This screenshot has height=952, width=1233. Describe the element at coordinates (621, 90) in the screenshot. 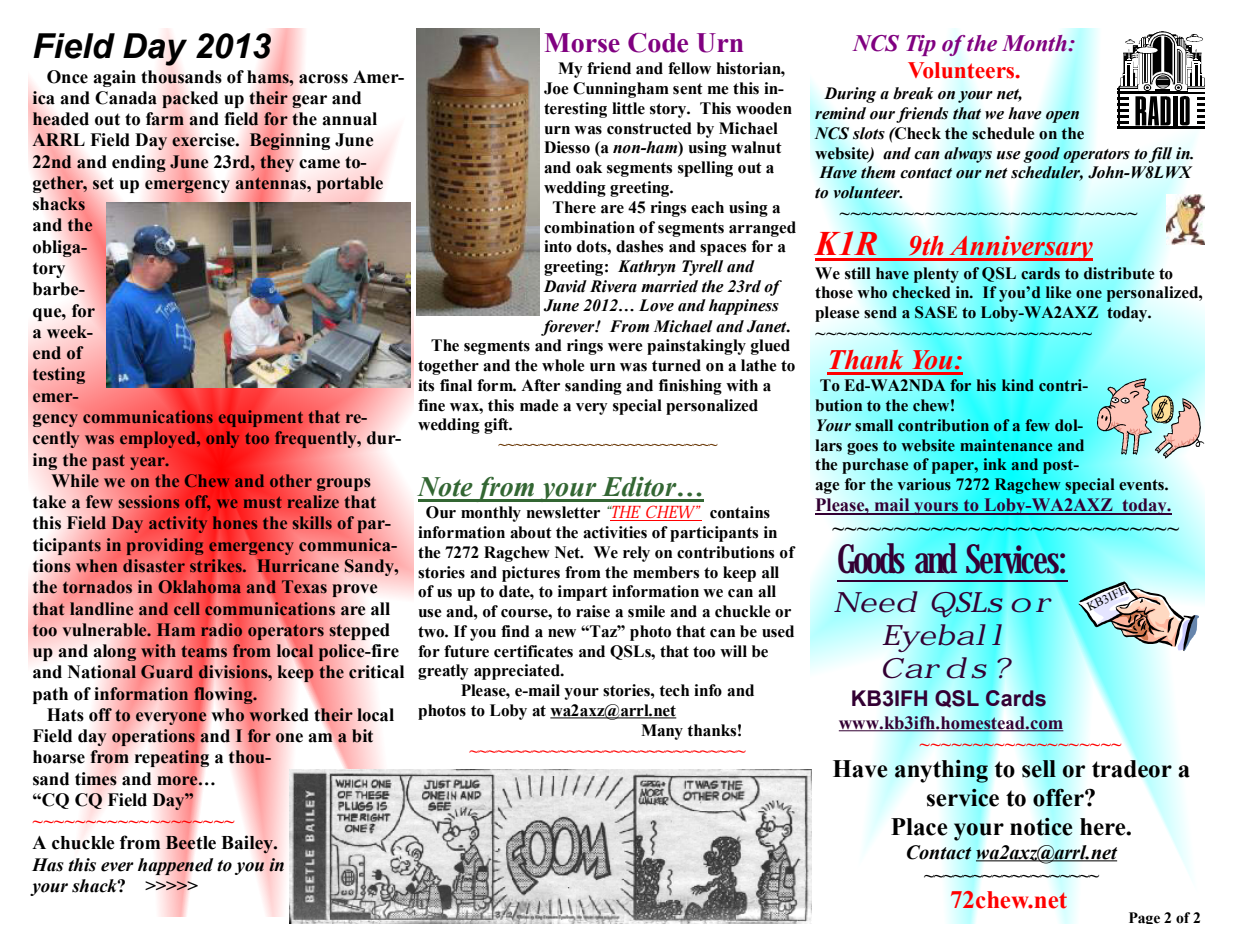

I see `Cunningham` at that location.
